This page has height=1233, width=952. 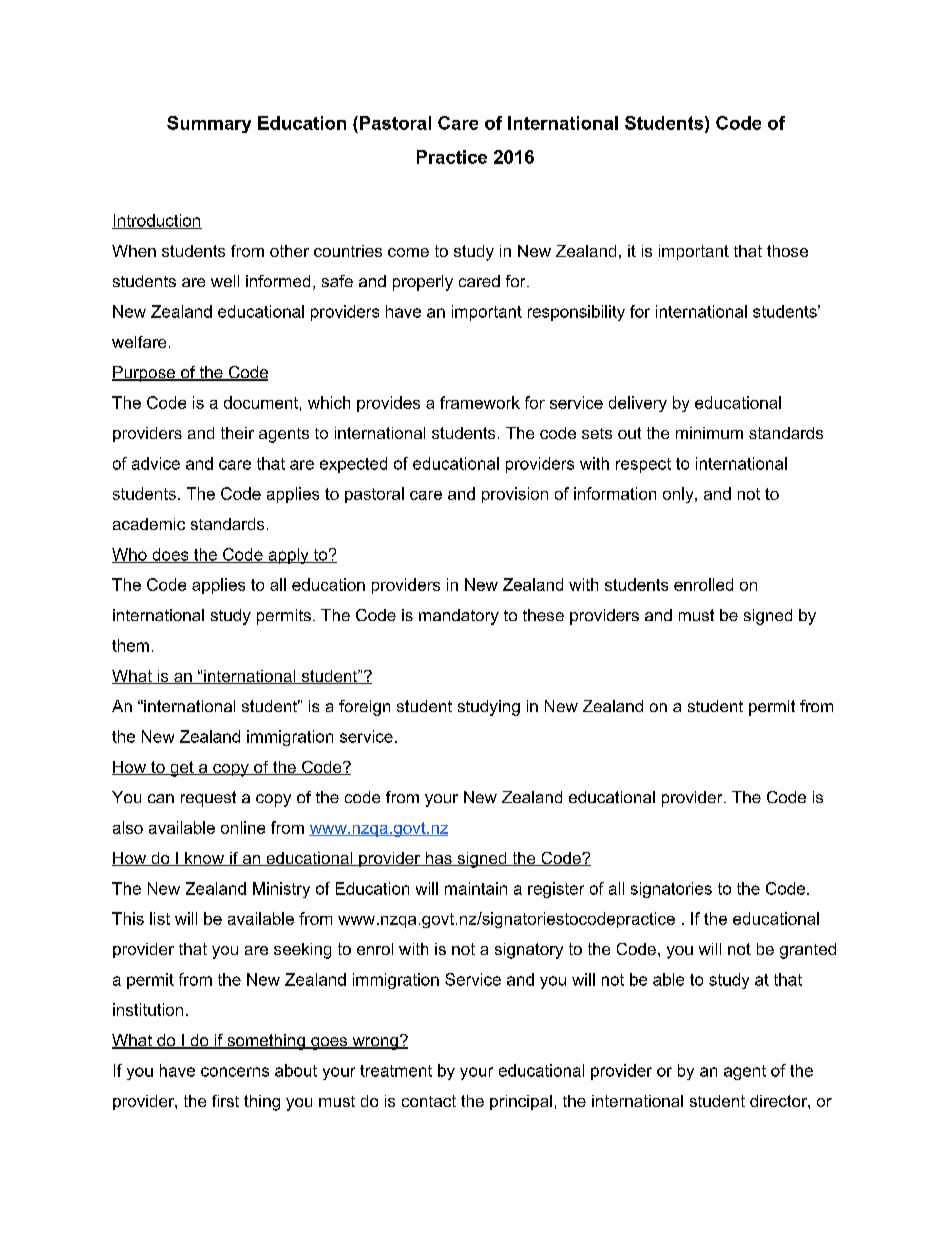 I want to click on contact, so click(x=429, y=1101).
